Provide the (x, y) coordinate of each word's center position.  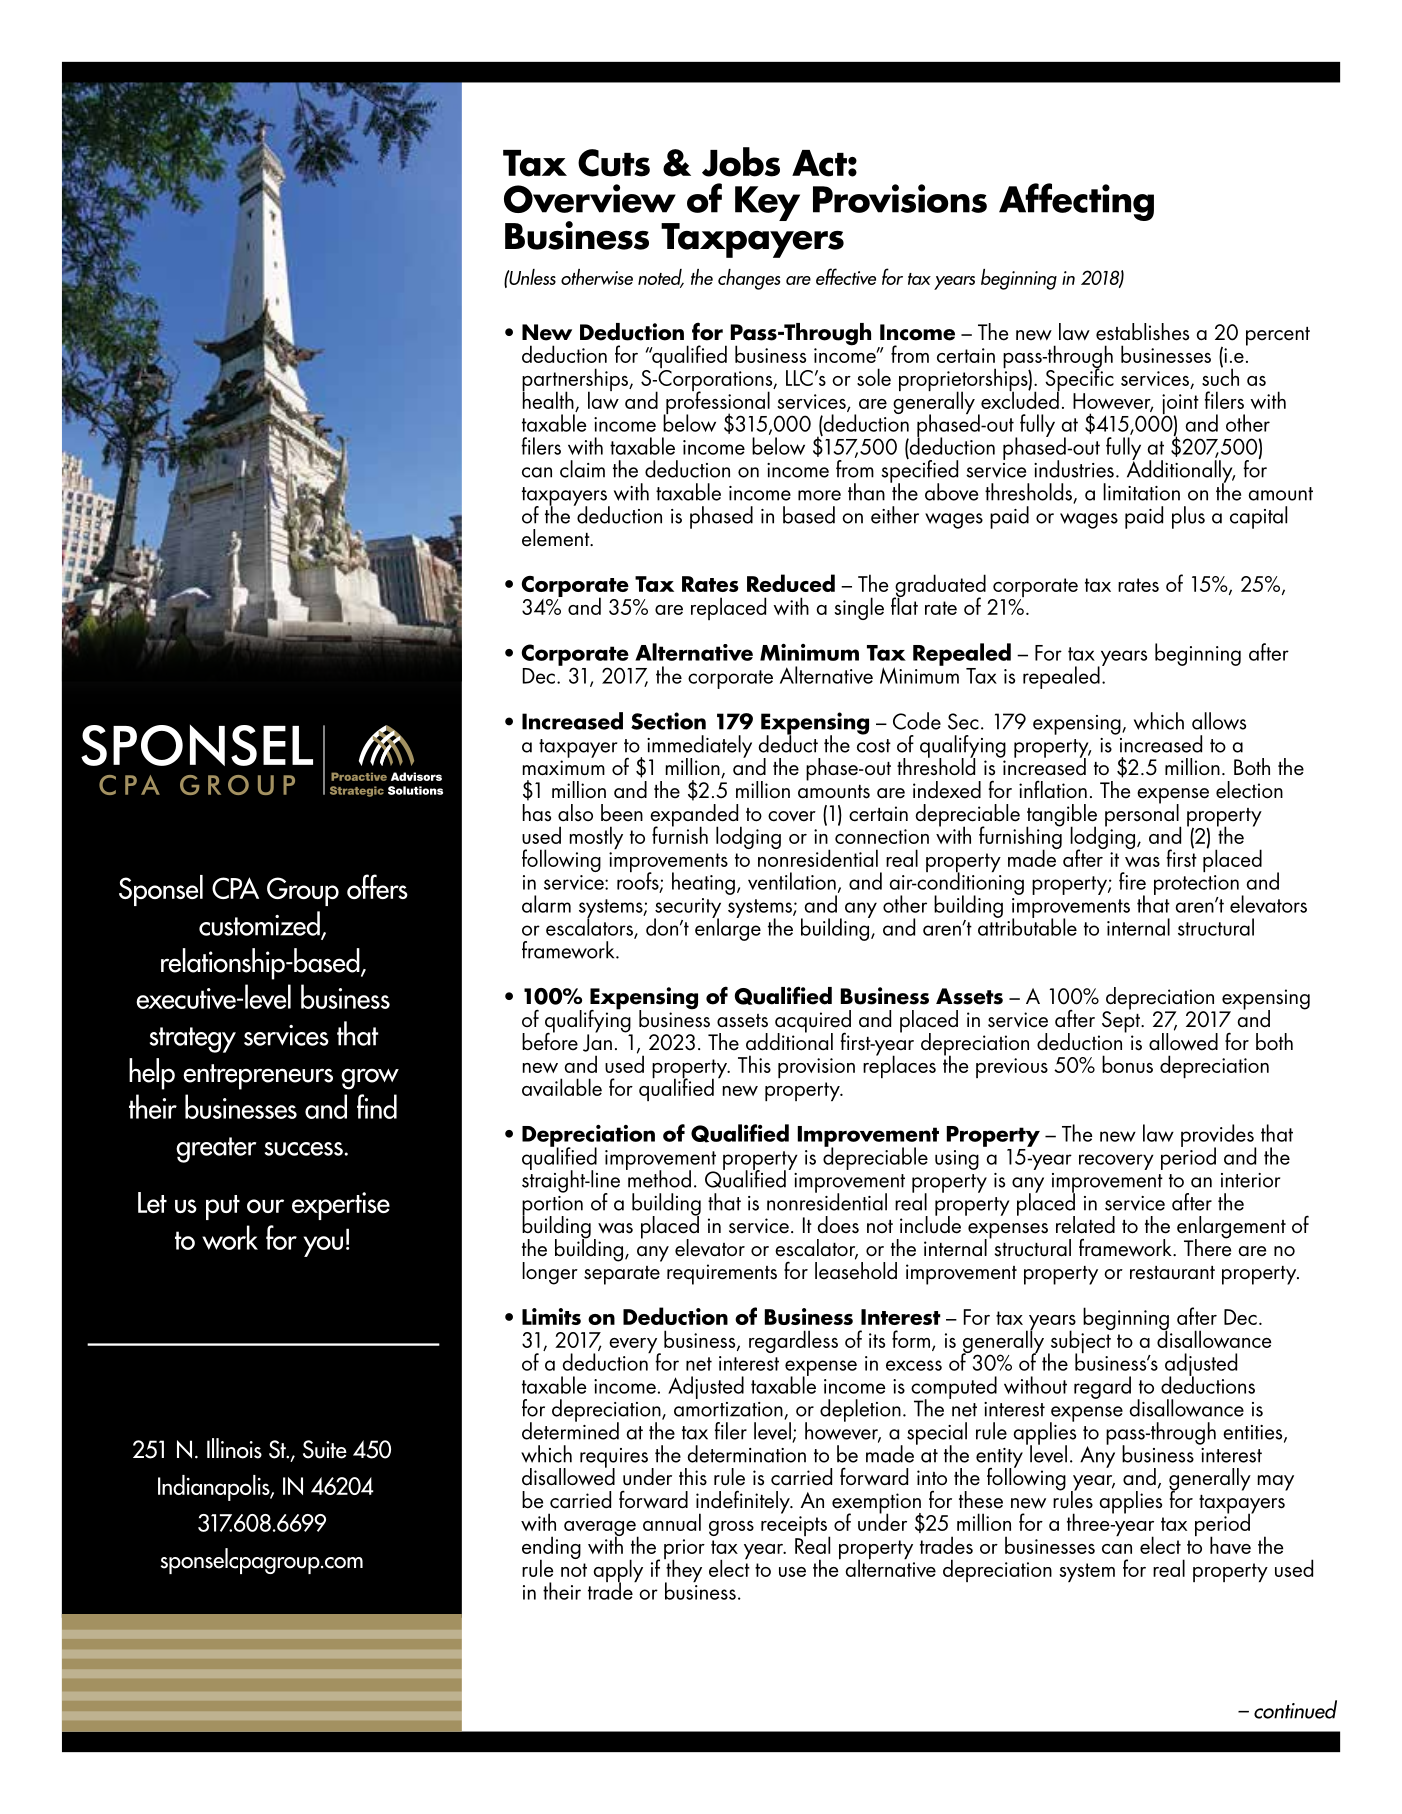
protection (1196, 885)
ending (551, 1549)
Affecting (1076, 202)
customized (260, 924)
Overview (590, 198)
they (683, 1571)
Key (767, 203)
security (687, 909)
